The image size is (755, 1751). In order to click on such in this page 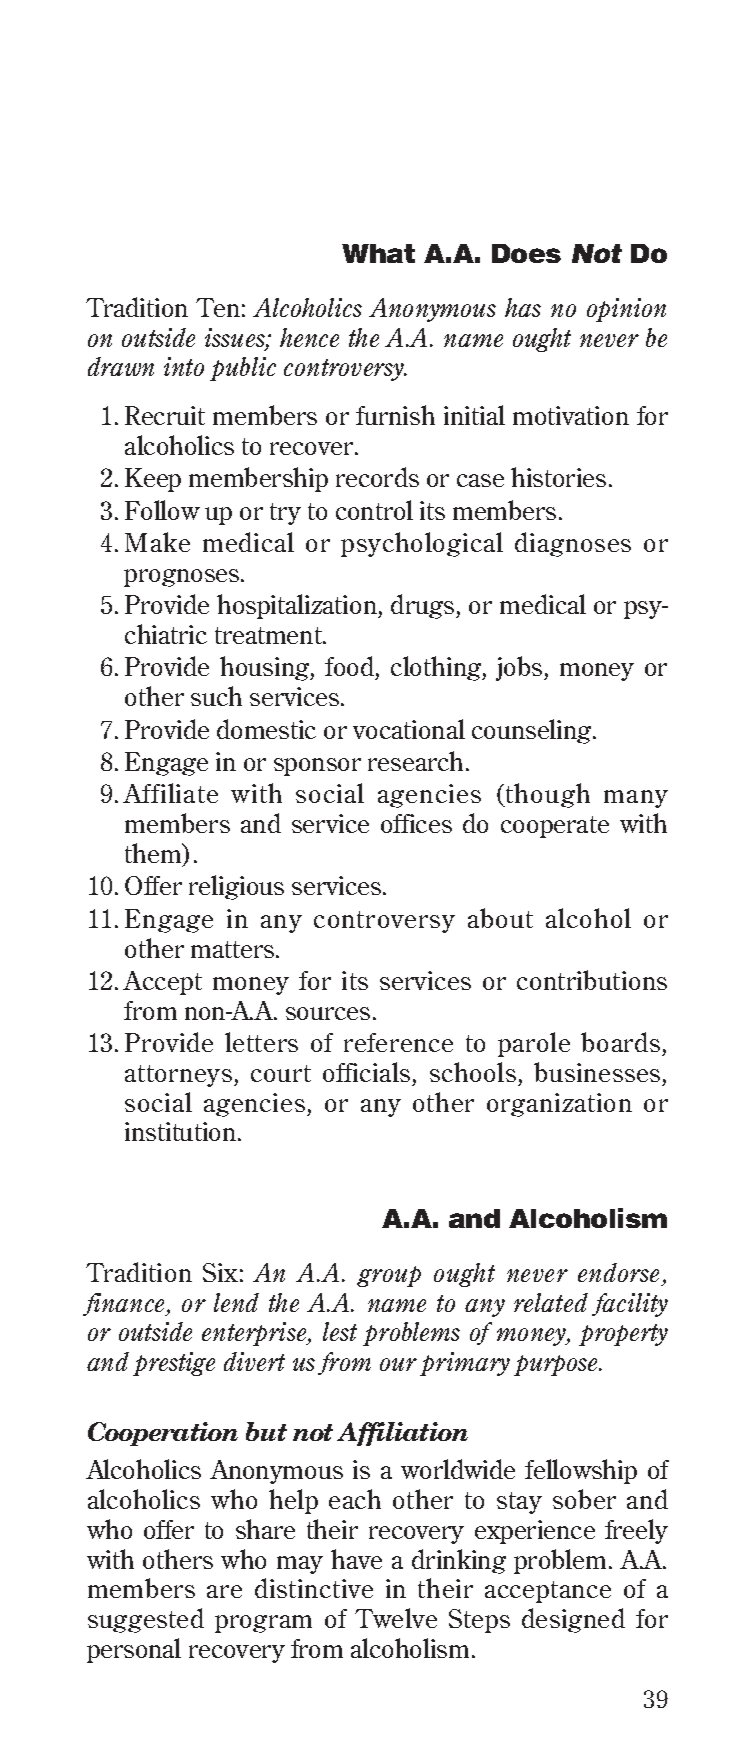, I will do `click(216, 696)`.
